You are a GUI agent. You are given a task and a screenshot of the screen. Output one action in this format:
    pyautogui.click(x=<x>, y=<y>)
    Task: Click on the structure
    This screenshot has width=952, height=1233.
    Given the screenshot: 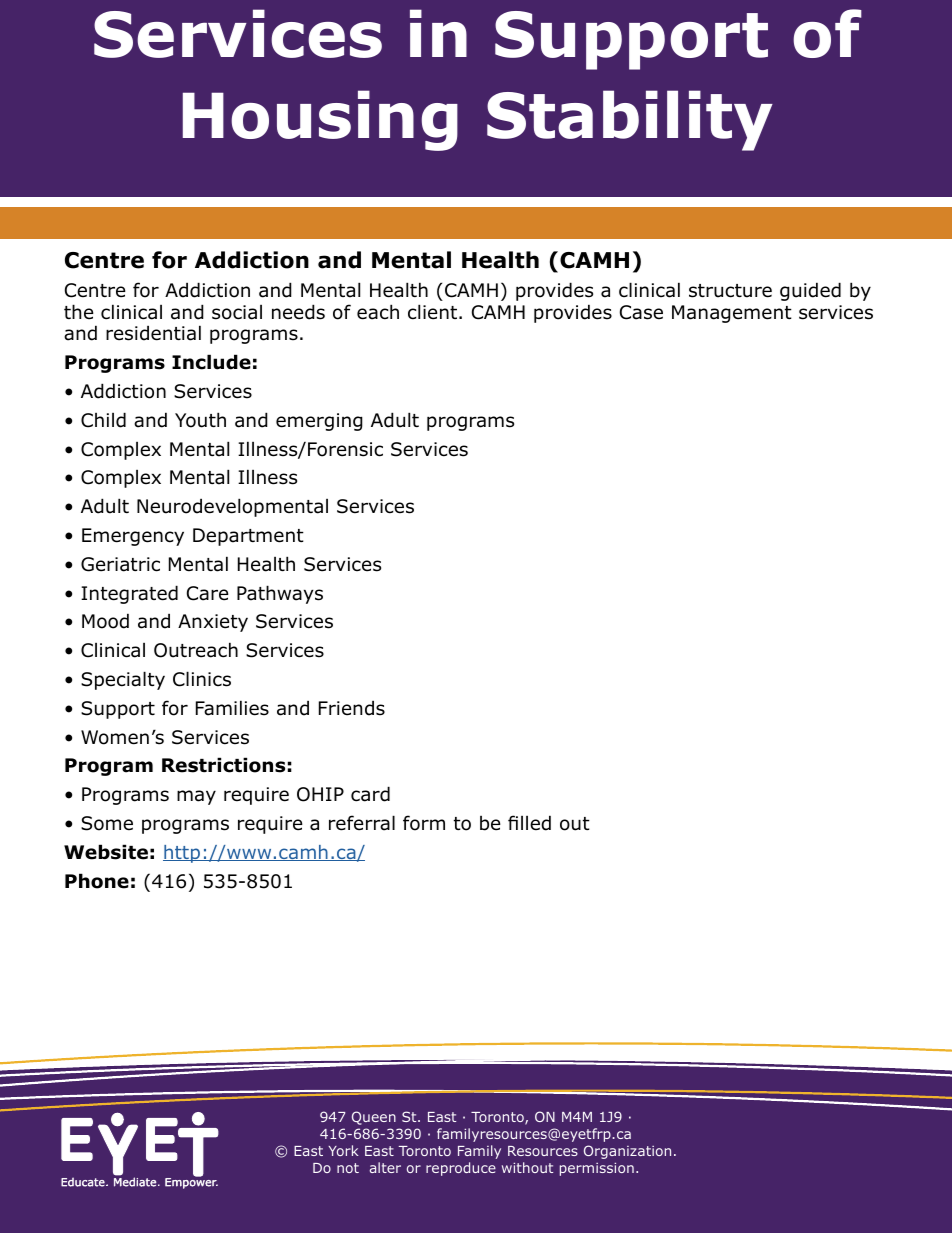 What is the action you would take?
    pyautogui.click(x=730, y=291)
